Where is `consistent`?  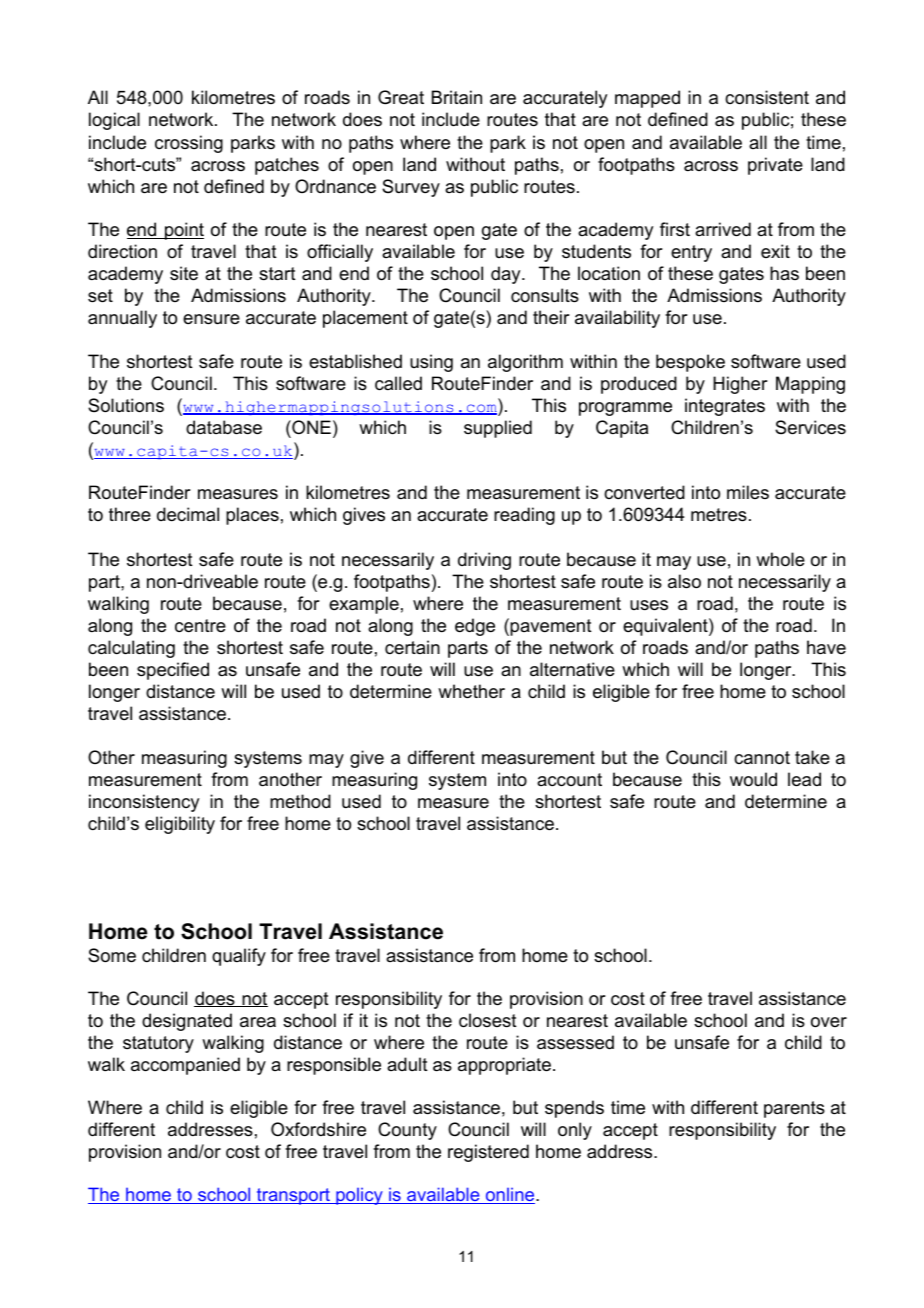
consistent is located at coordinates (767, 97).
